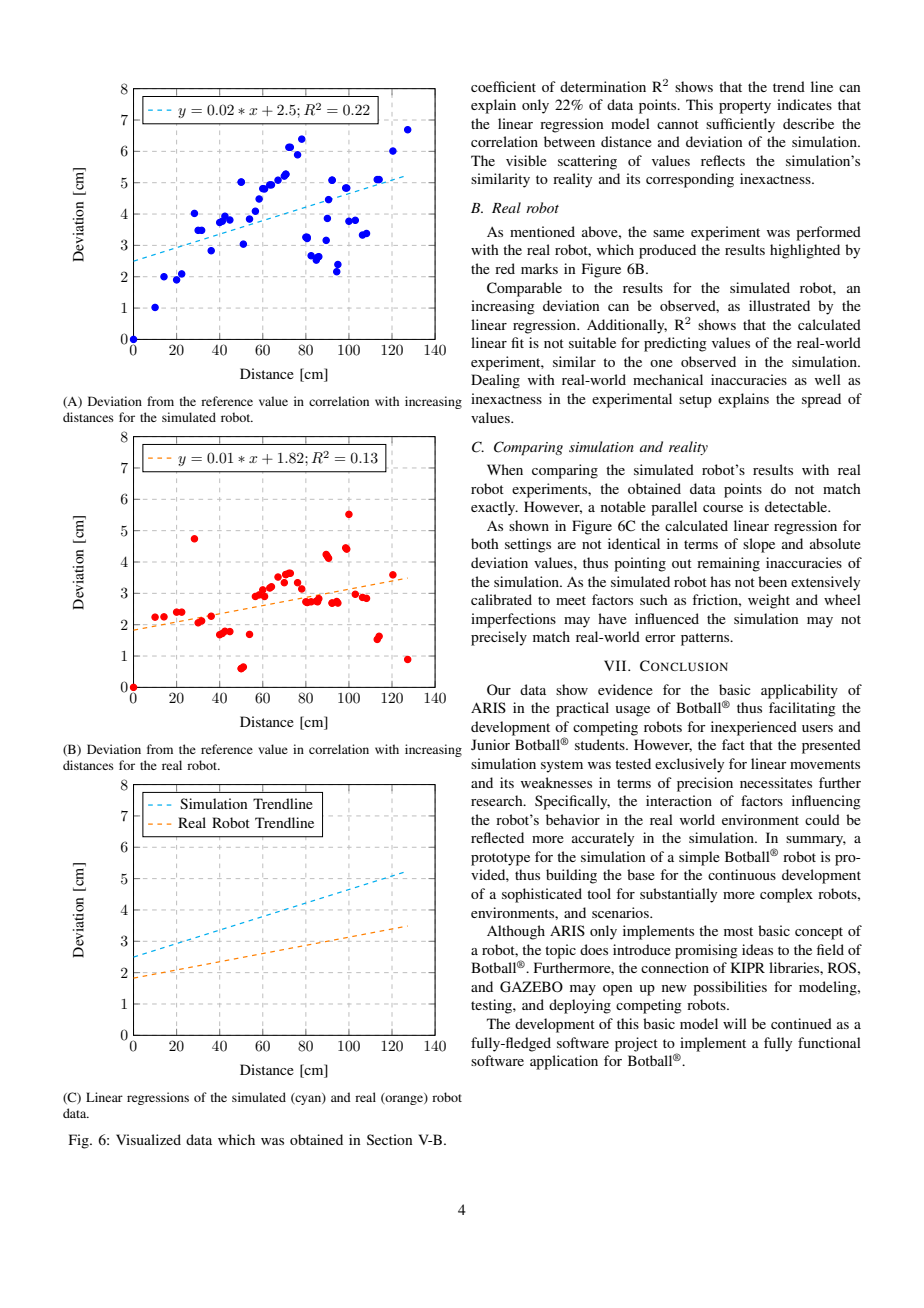 This screenshot has height=1308, width=924. Describe the element at coordinates (526, 160) in the screenshot. I see `visible` at that location.
